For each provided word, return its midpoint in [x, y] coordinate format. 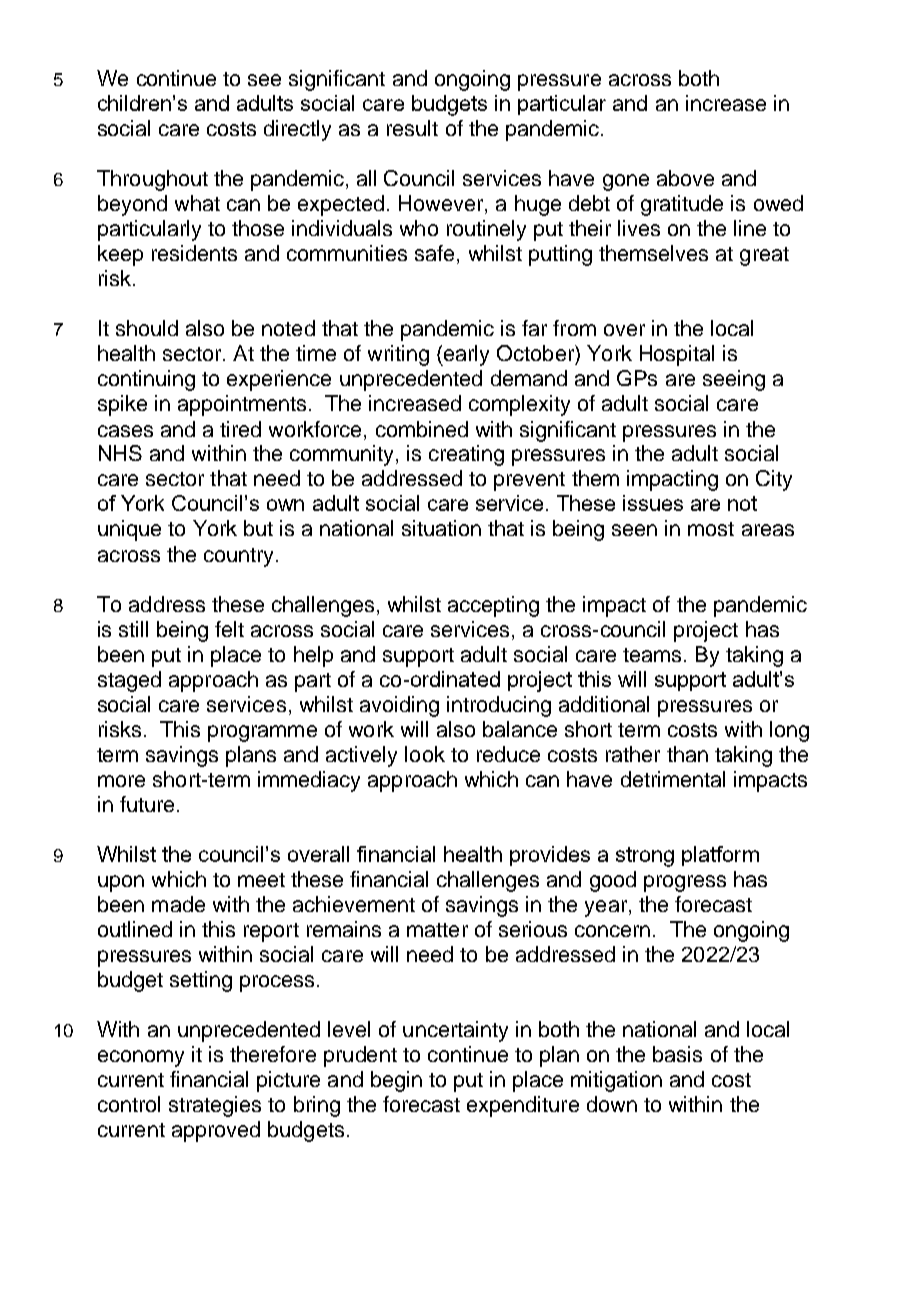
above [685, 178]
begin [396, 1081]
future [147, 804]
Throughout [152, 180]
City [774, 480]
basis [677, 1054]
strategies [215, 1106]
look [425, 754]
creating [466, 455]
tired [240, 429]
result [412, 128]
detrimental [673, 779]
